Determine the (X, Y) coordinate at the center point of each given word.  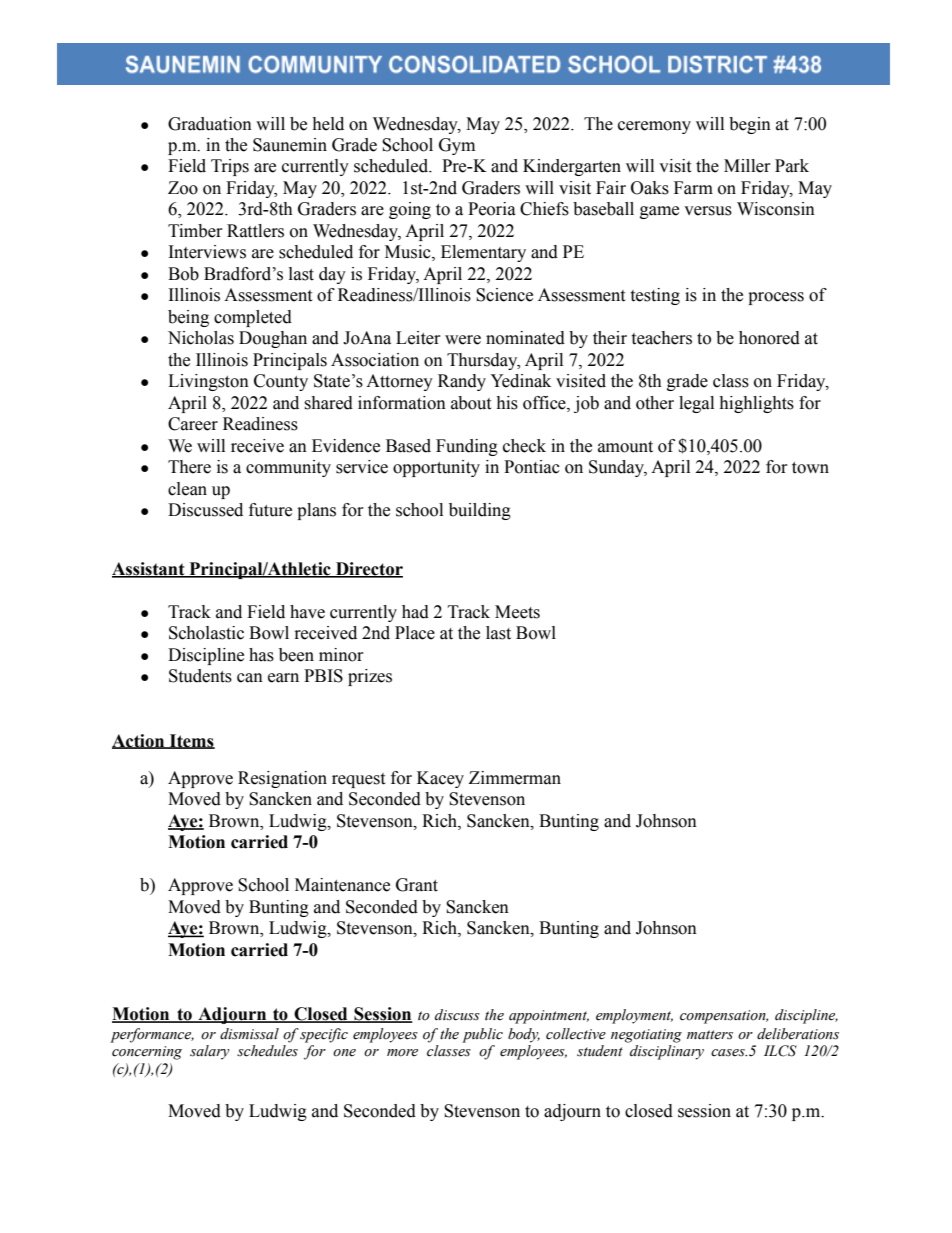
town (810, 468)
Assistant (149, 569)
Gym (457, 146)
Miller (747, 166)
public (482, 1035)
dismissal (249, 1034)
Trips (230, 167)
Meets (517, 612)
